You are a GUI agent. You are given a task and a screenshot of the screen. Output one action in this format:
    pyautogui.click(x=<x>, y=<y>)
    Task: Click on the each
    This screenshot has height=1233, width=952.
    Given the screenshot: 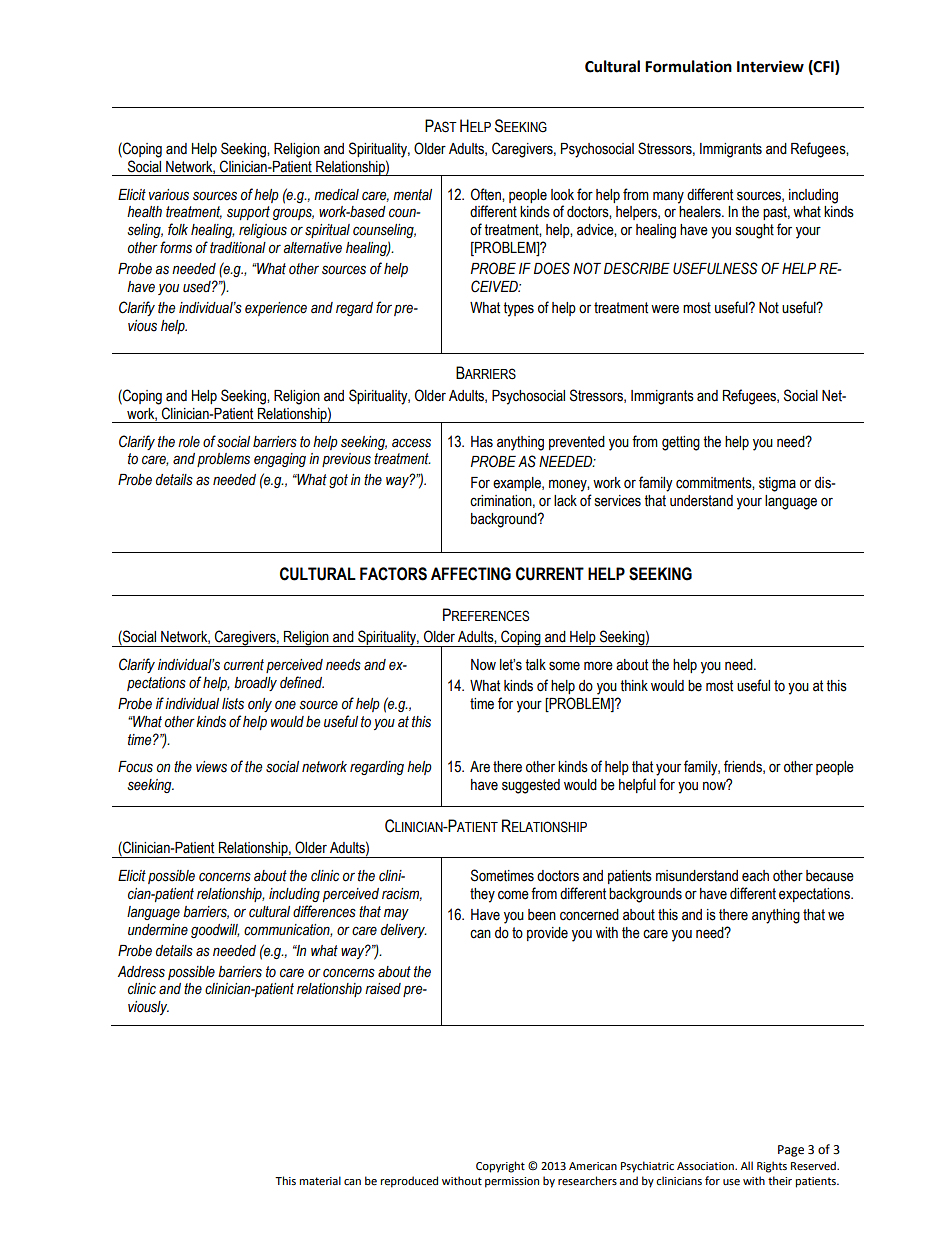 What is the action you would take?
    pyautogui.click(x=755, y=876)
